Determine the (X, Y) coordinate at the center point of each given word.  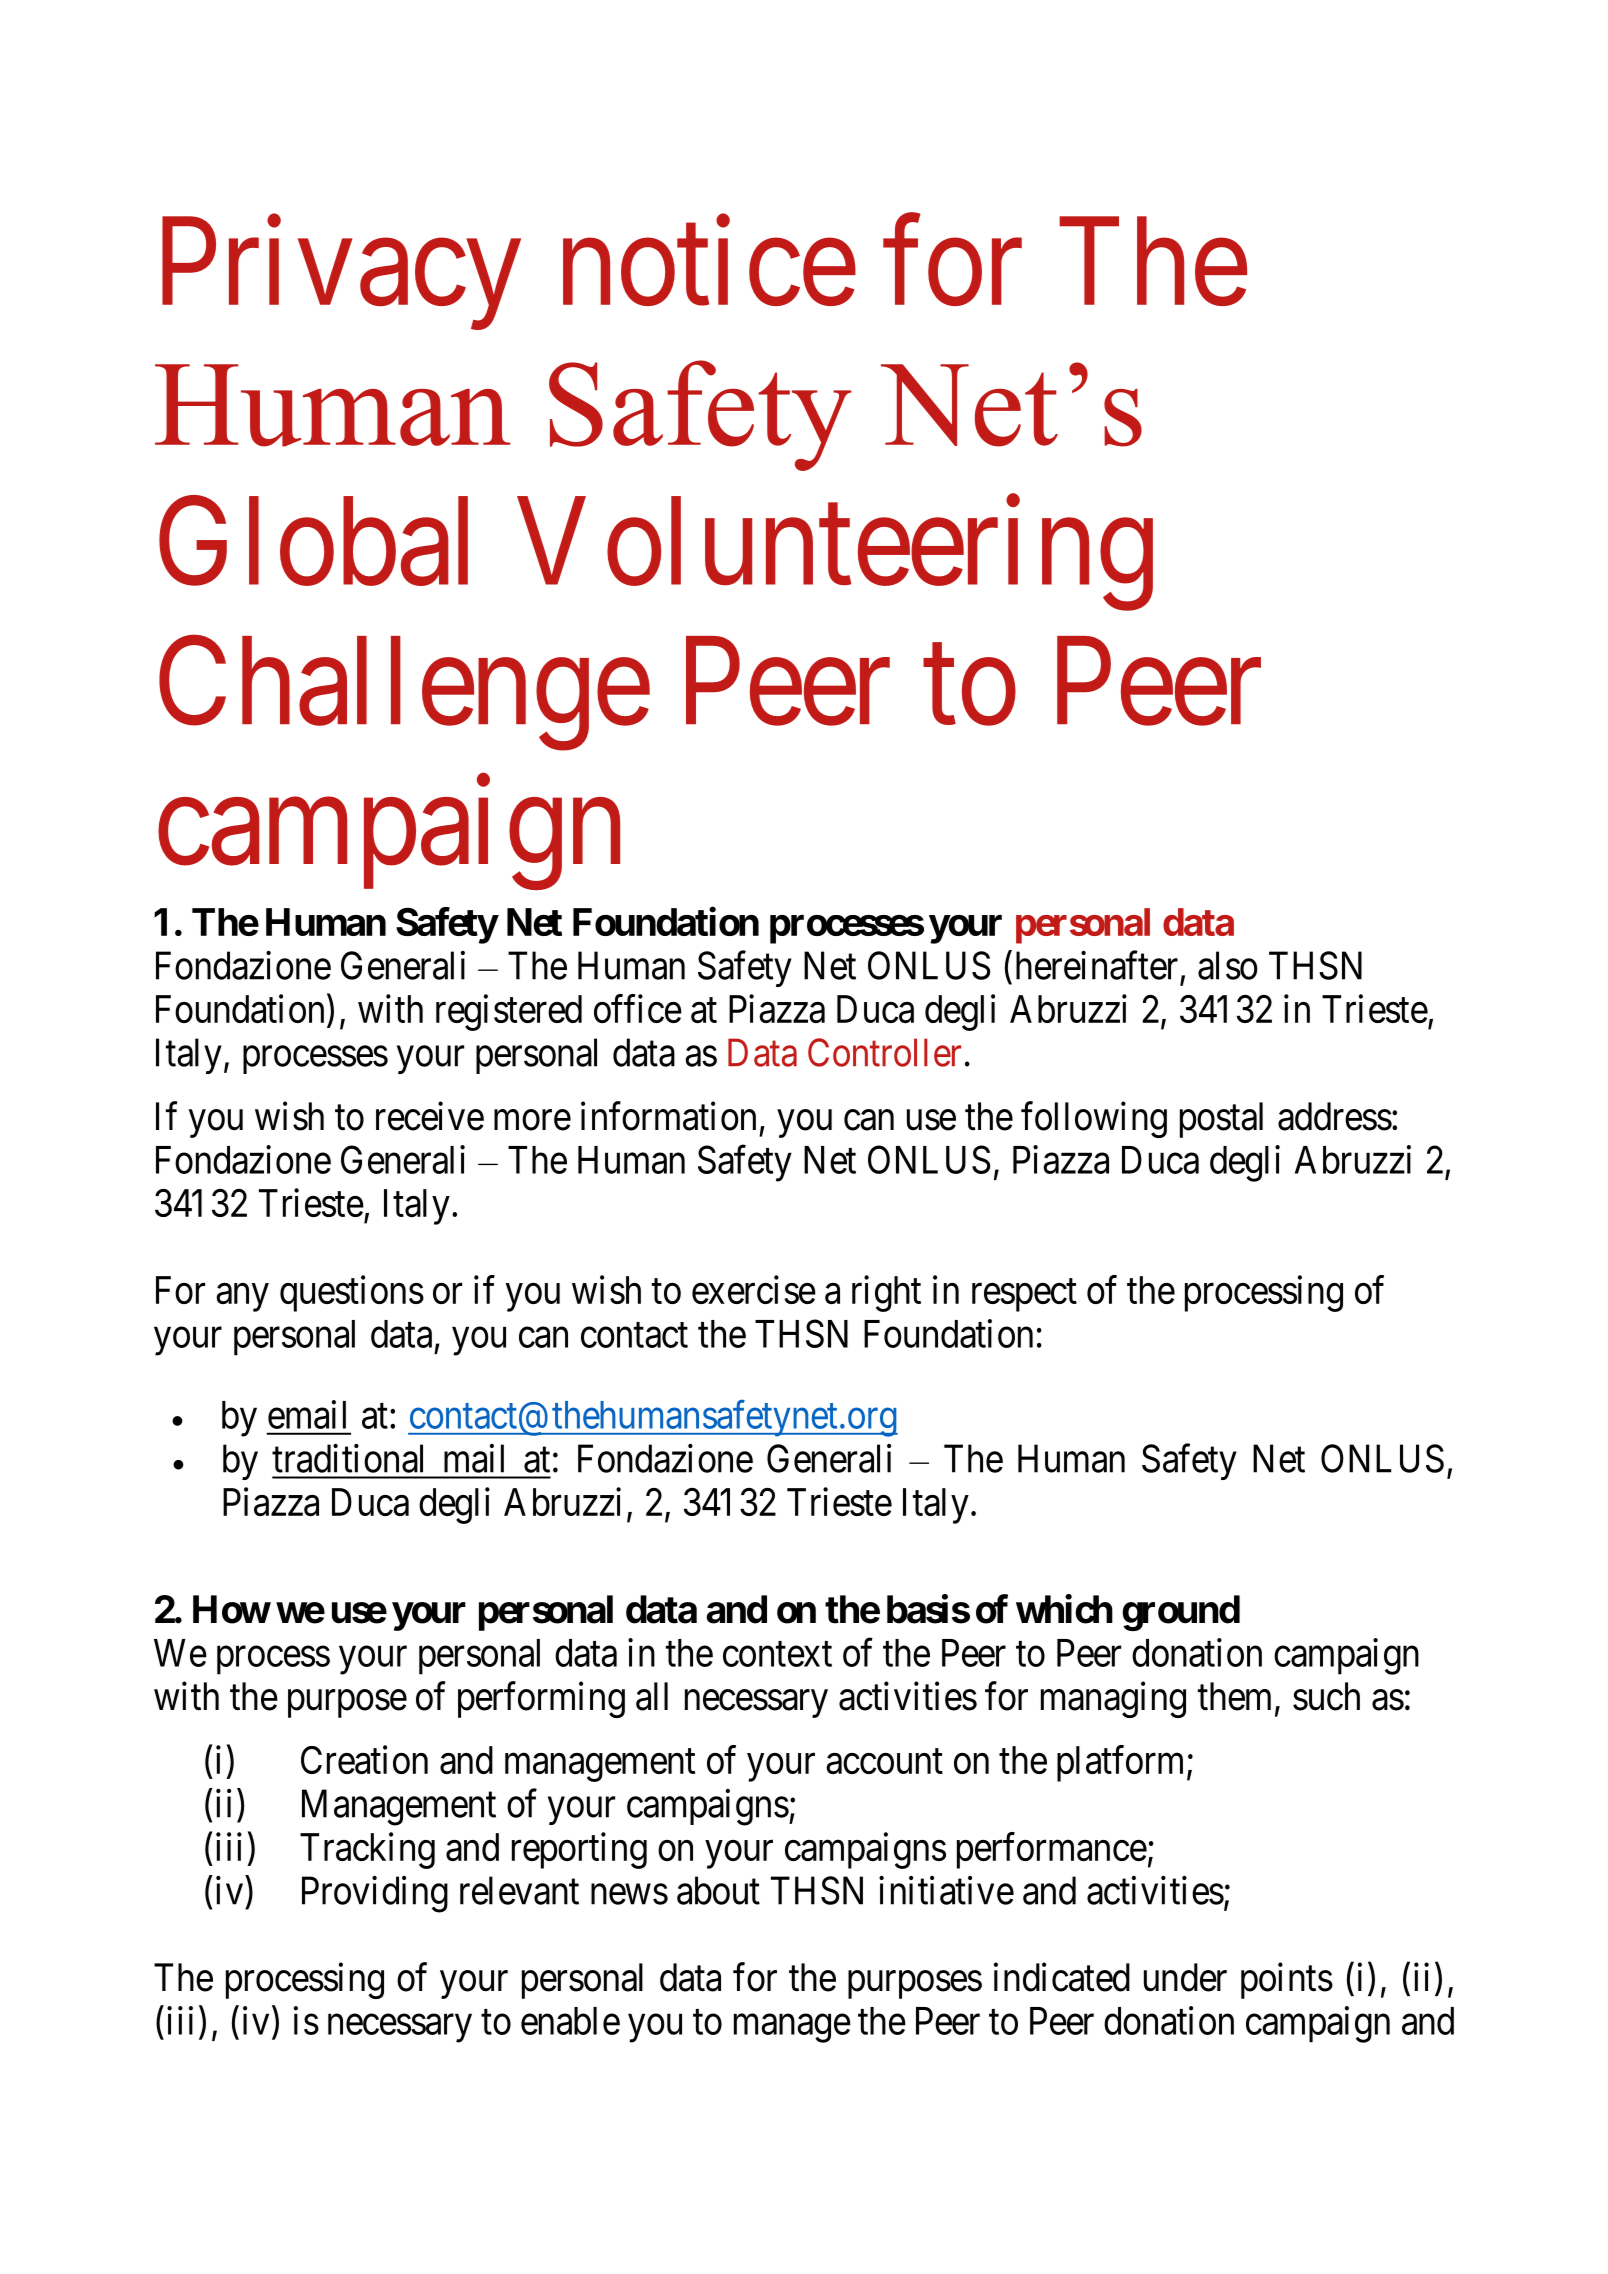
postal (1221, 1120)
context (777, 1654)
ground (1181, 1613)
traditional (347, 1458)
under (1185, 1977)
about (718, 1890)
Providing (375, 1894)
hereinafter (1097, 965)
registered (509, 1012)
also (1228, 965)
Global (313, 542)
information (668, 1116)
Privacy (341, 274)
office (638, 1008)
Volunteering (835, 555)
